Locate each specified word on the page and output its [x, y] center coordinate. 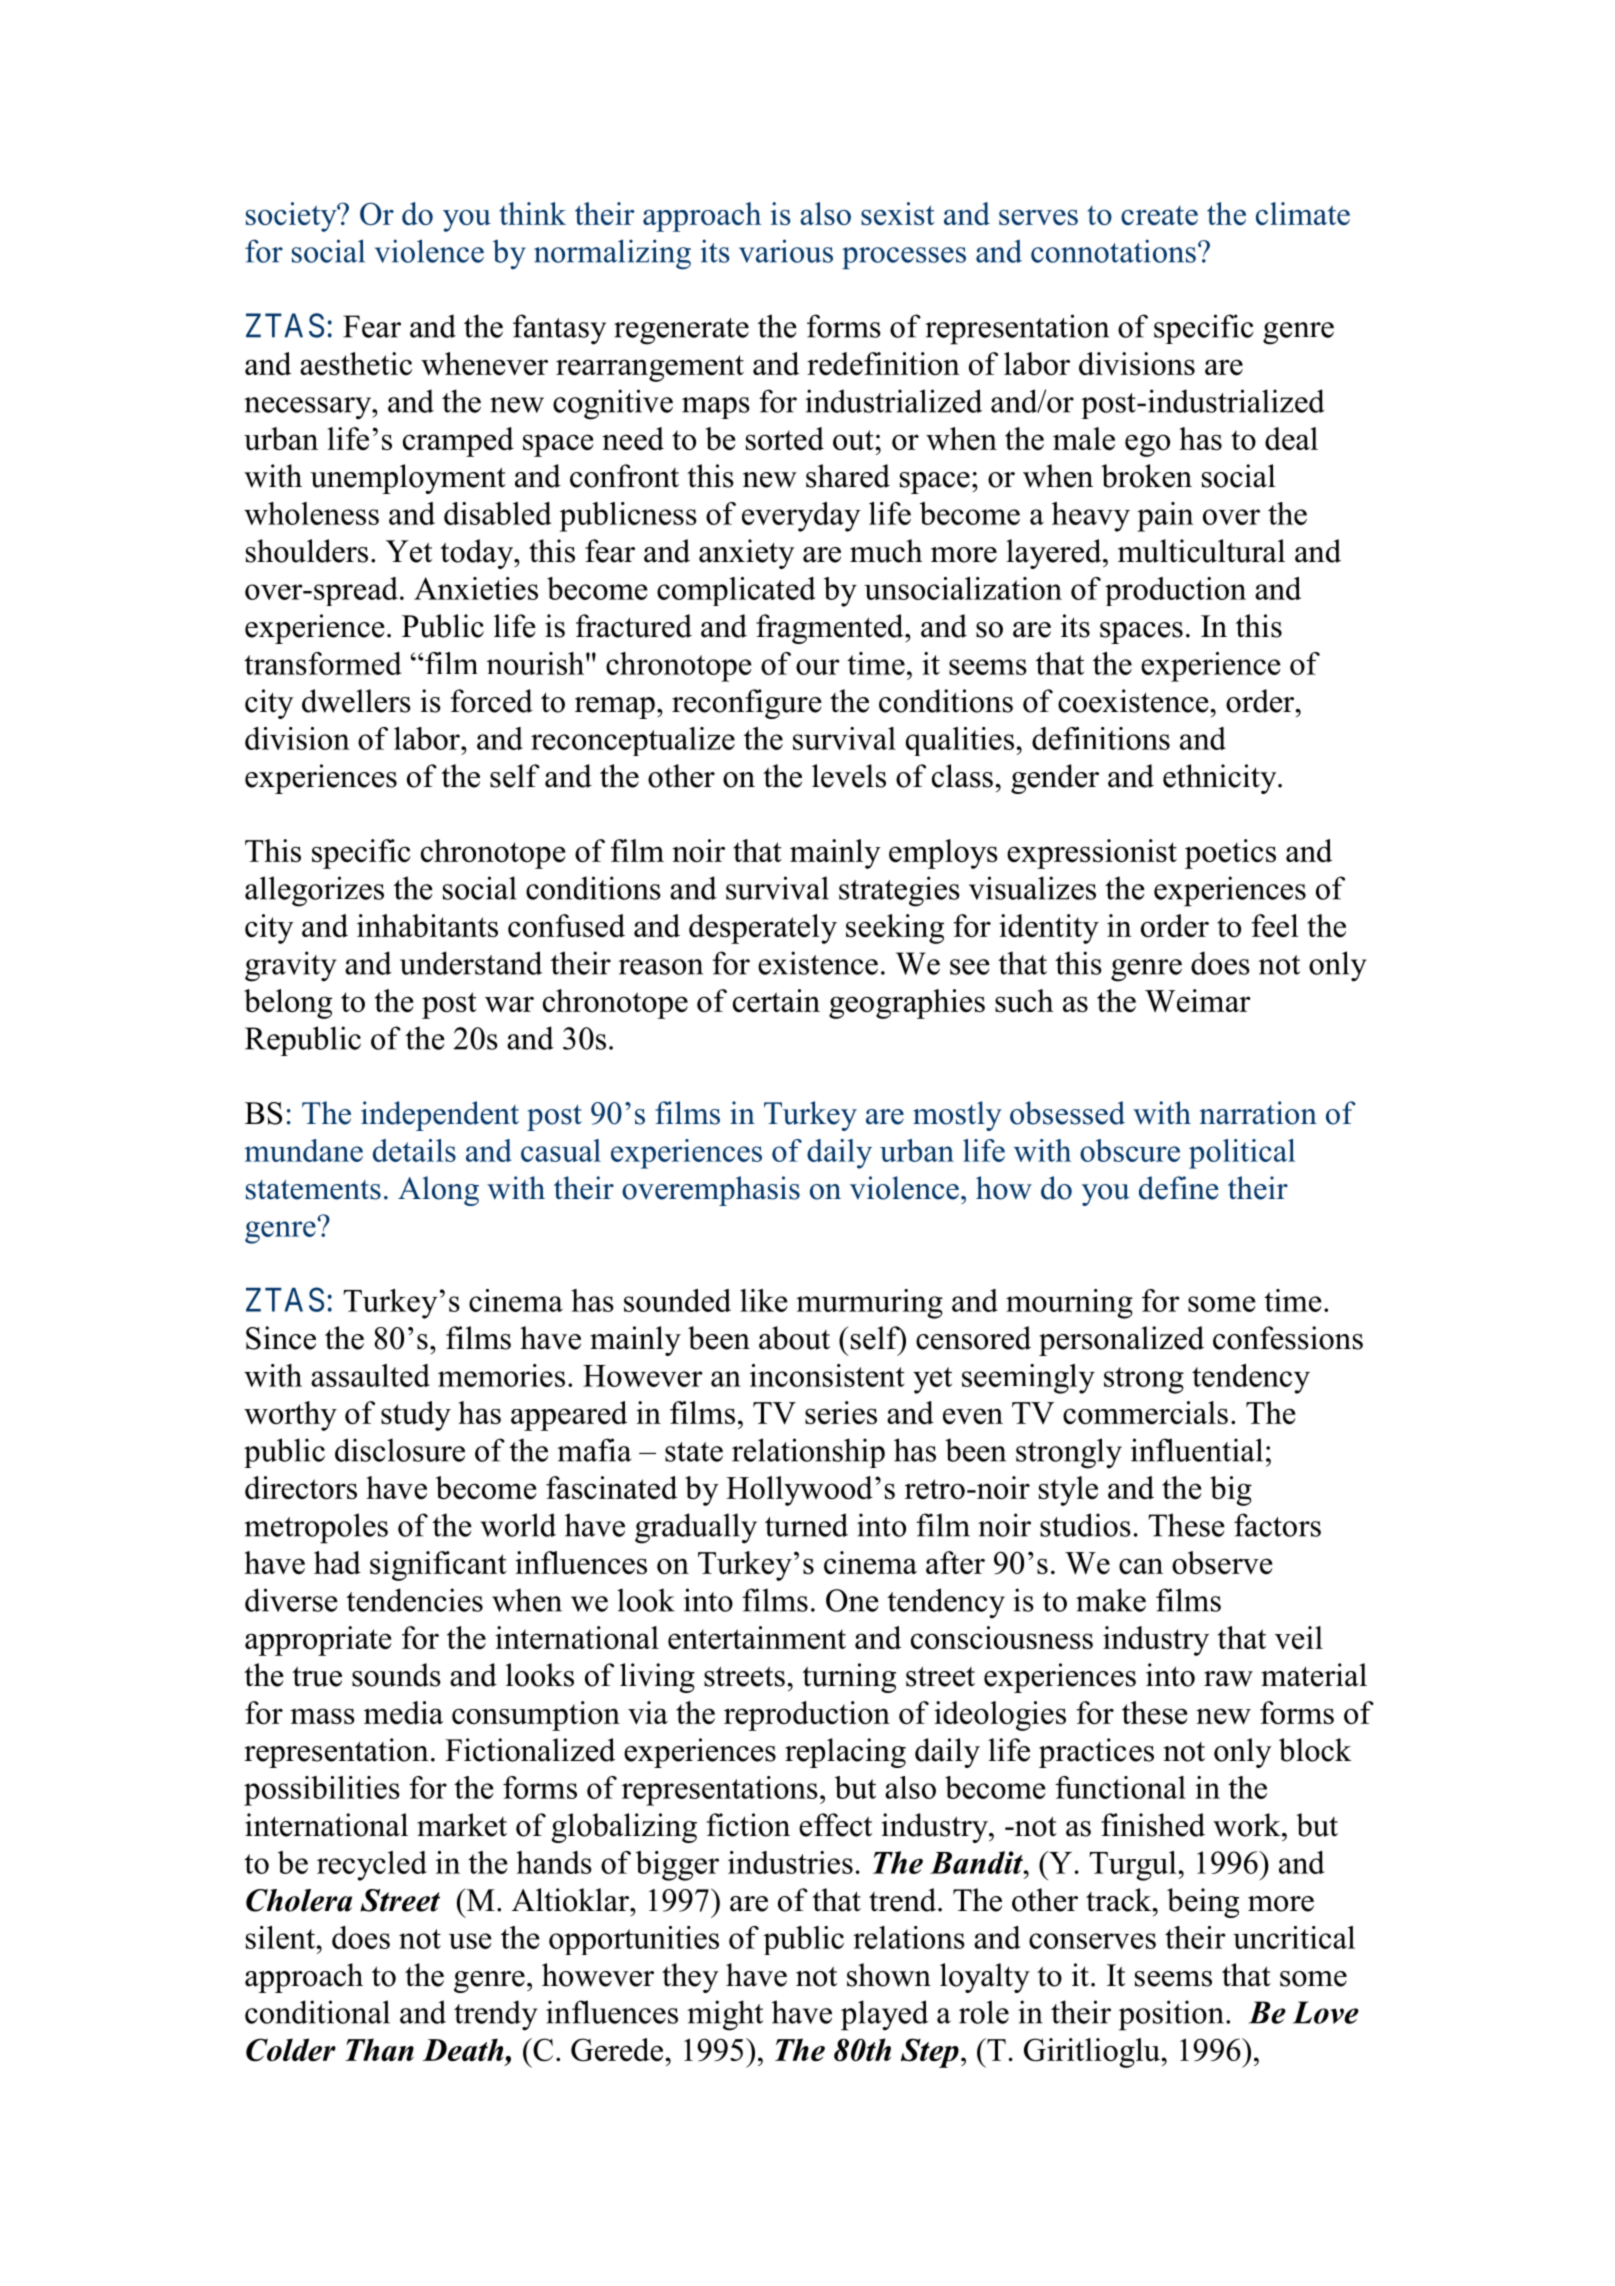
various [786, 251]
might [725, 2015]
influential [1197, 1450]
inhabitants [427, 925]
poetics [1230, 854]
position [1171, 2015]
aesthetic [356, 363]
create [1159, 215]
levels [849, 776]
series [841, 1412]
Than [380, 2049]
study [416, 1416]
